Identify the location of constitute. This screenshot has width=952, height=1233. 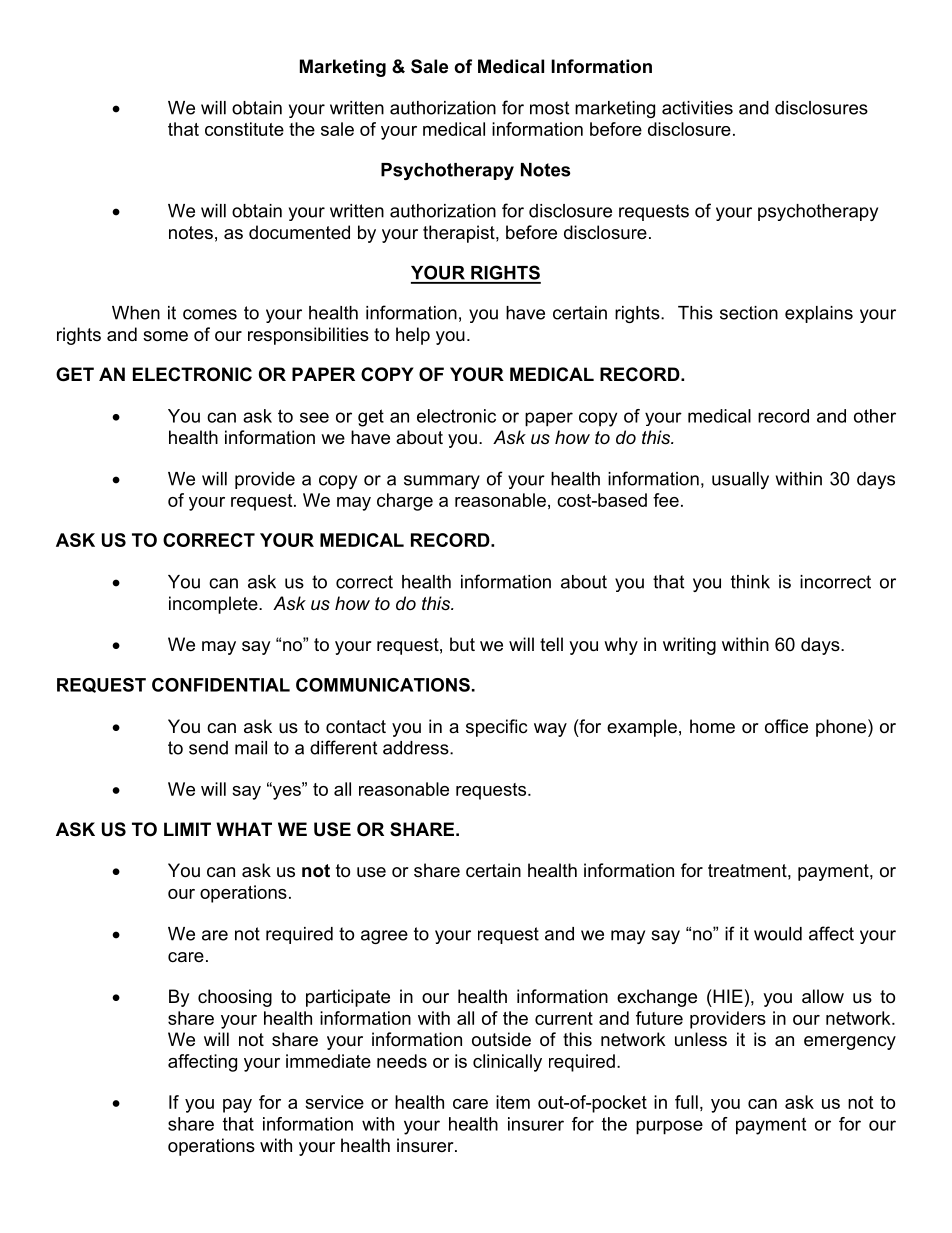
(244, 129).
